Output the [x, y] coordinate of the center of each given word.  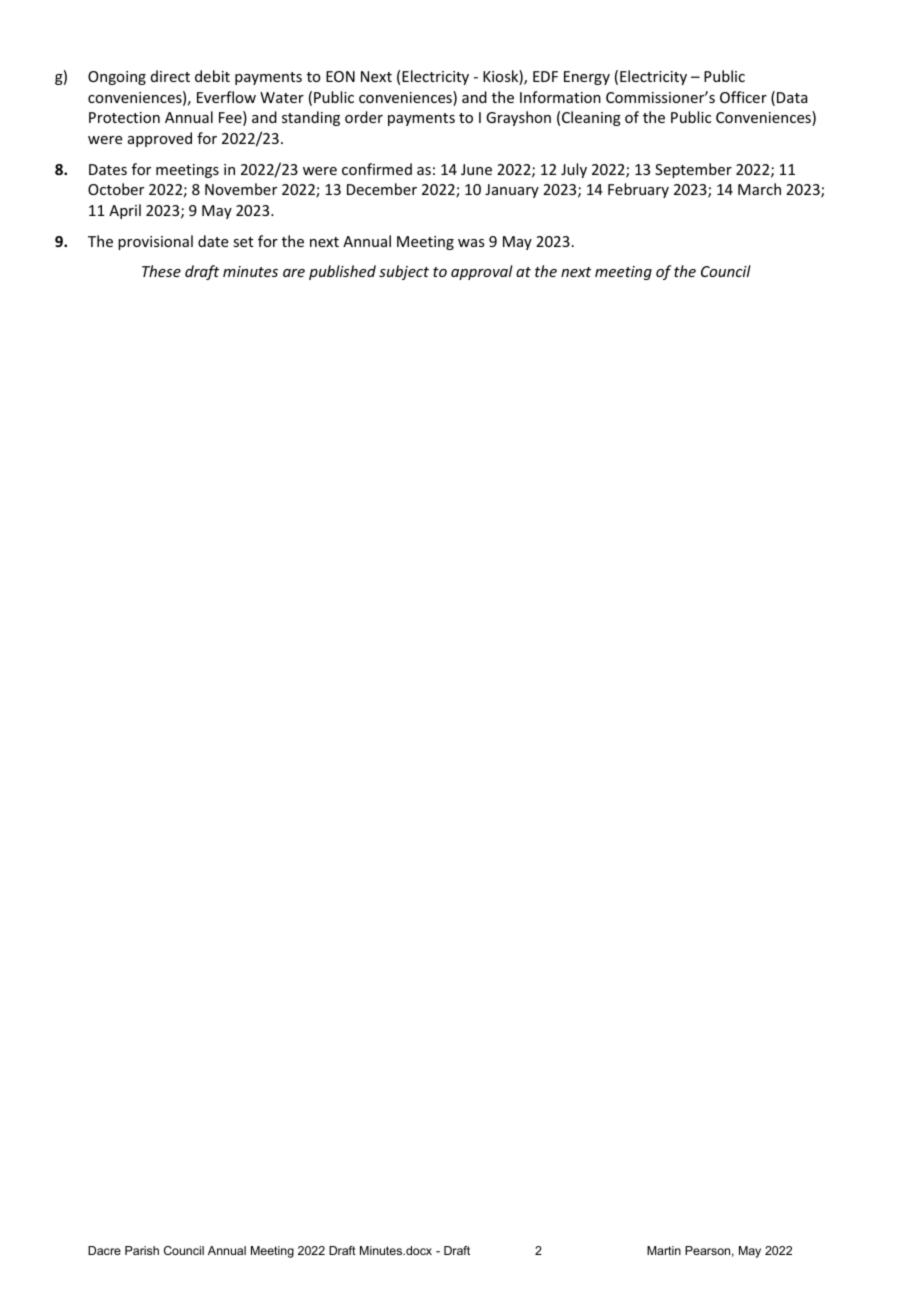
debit [212, 76]
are [294, 273]
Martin [664, 1250]
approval [482, 272]
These [161, 271]
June [476, 169]
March [759, 189]
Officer [743, 97]
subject [404, 272]
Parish [142, 1250]
